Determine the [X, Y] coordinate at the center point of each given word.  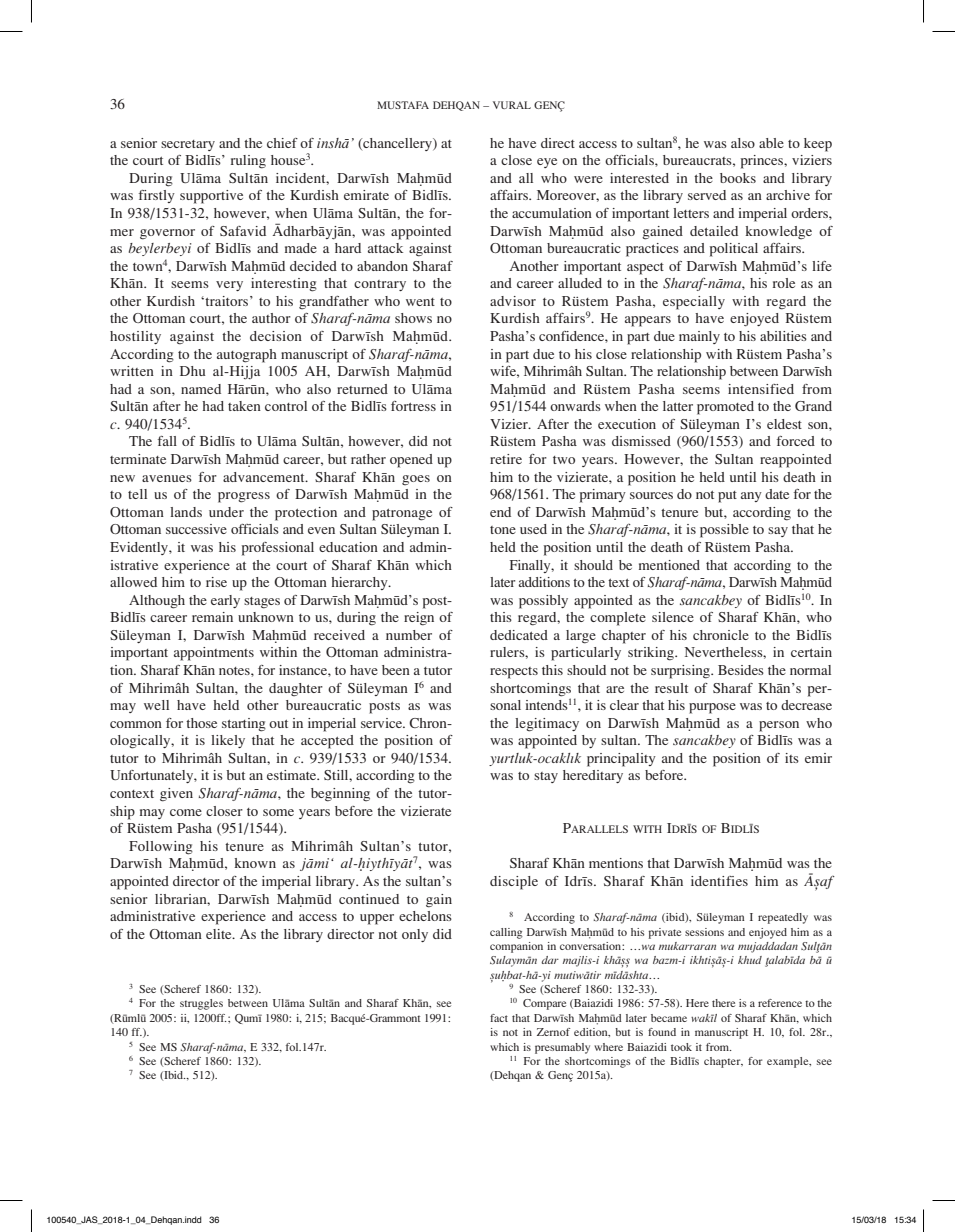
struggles [201, 1004]
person [779, 726]
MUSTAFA [403, 105]
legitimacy [547, 725]
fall [167, 441]
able [771, 143]
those [201, 723]
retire [506, 459]
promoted [725, 408]
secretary [188, 145]
